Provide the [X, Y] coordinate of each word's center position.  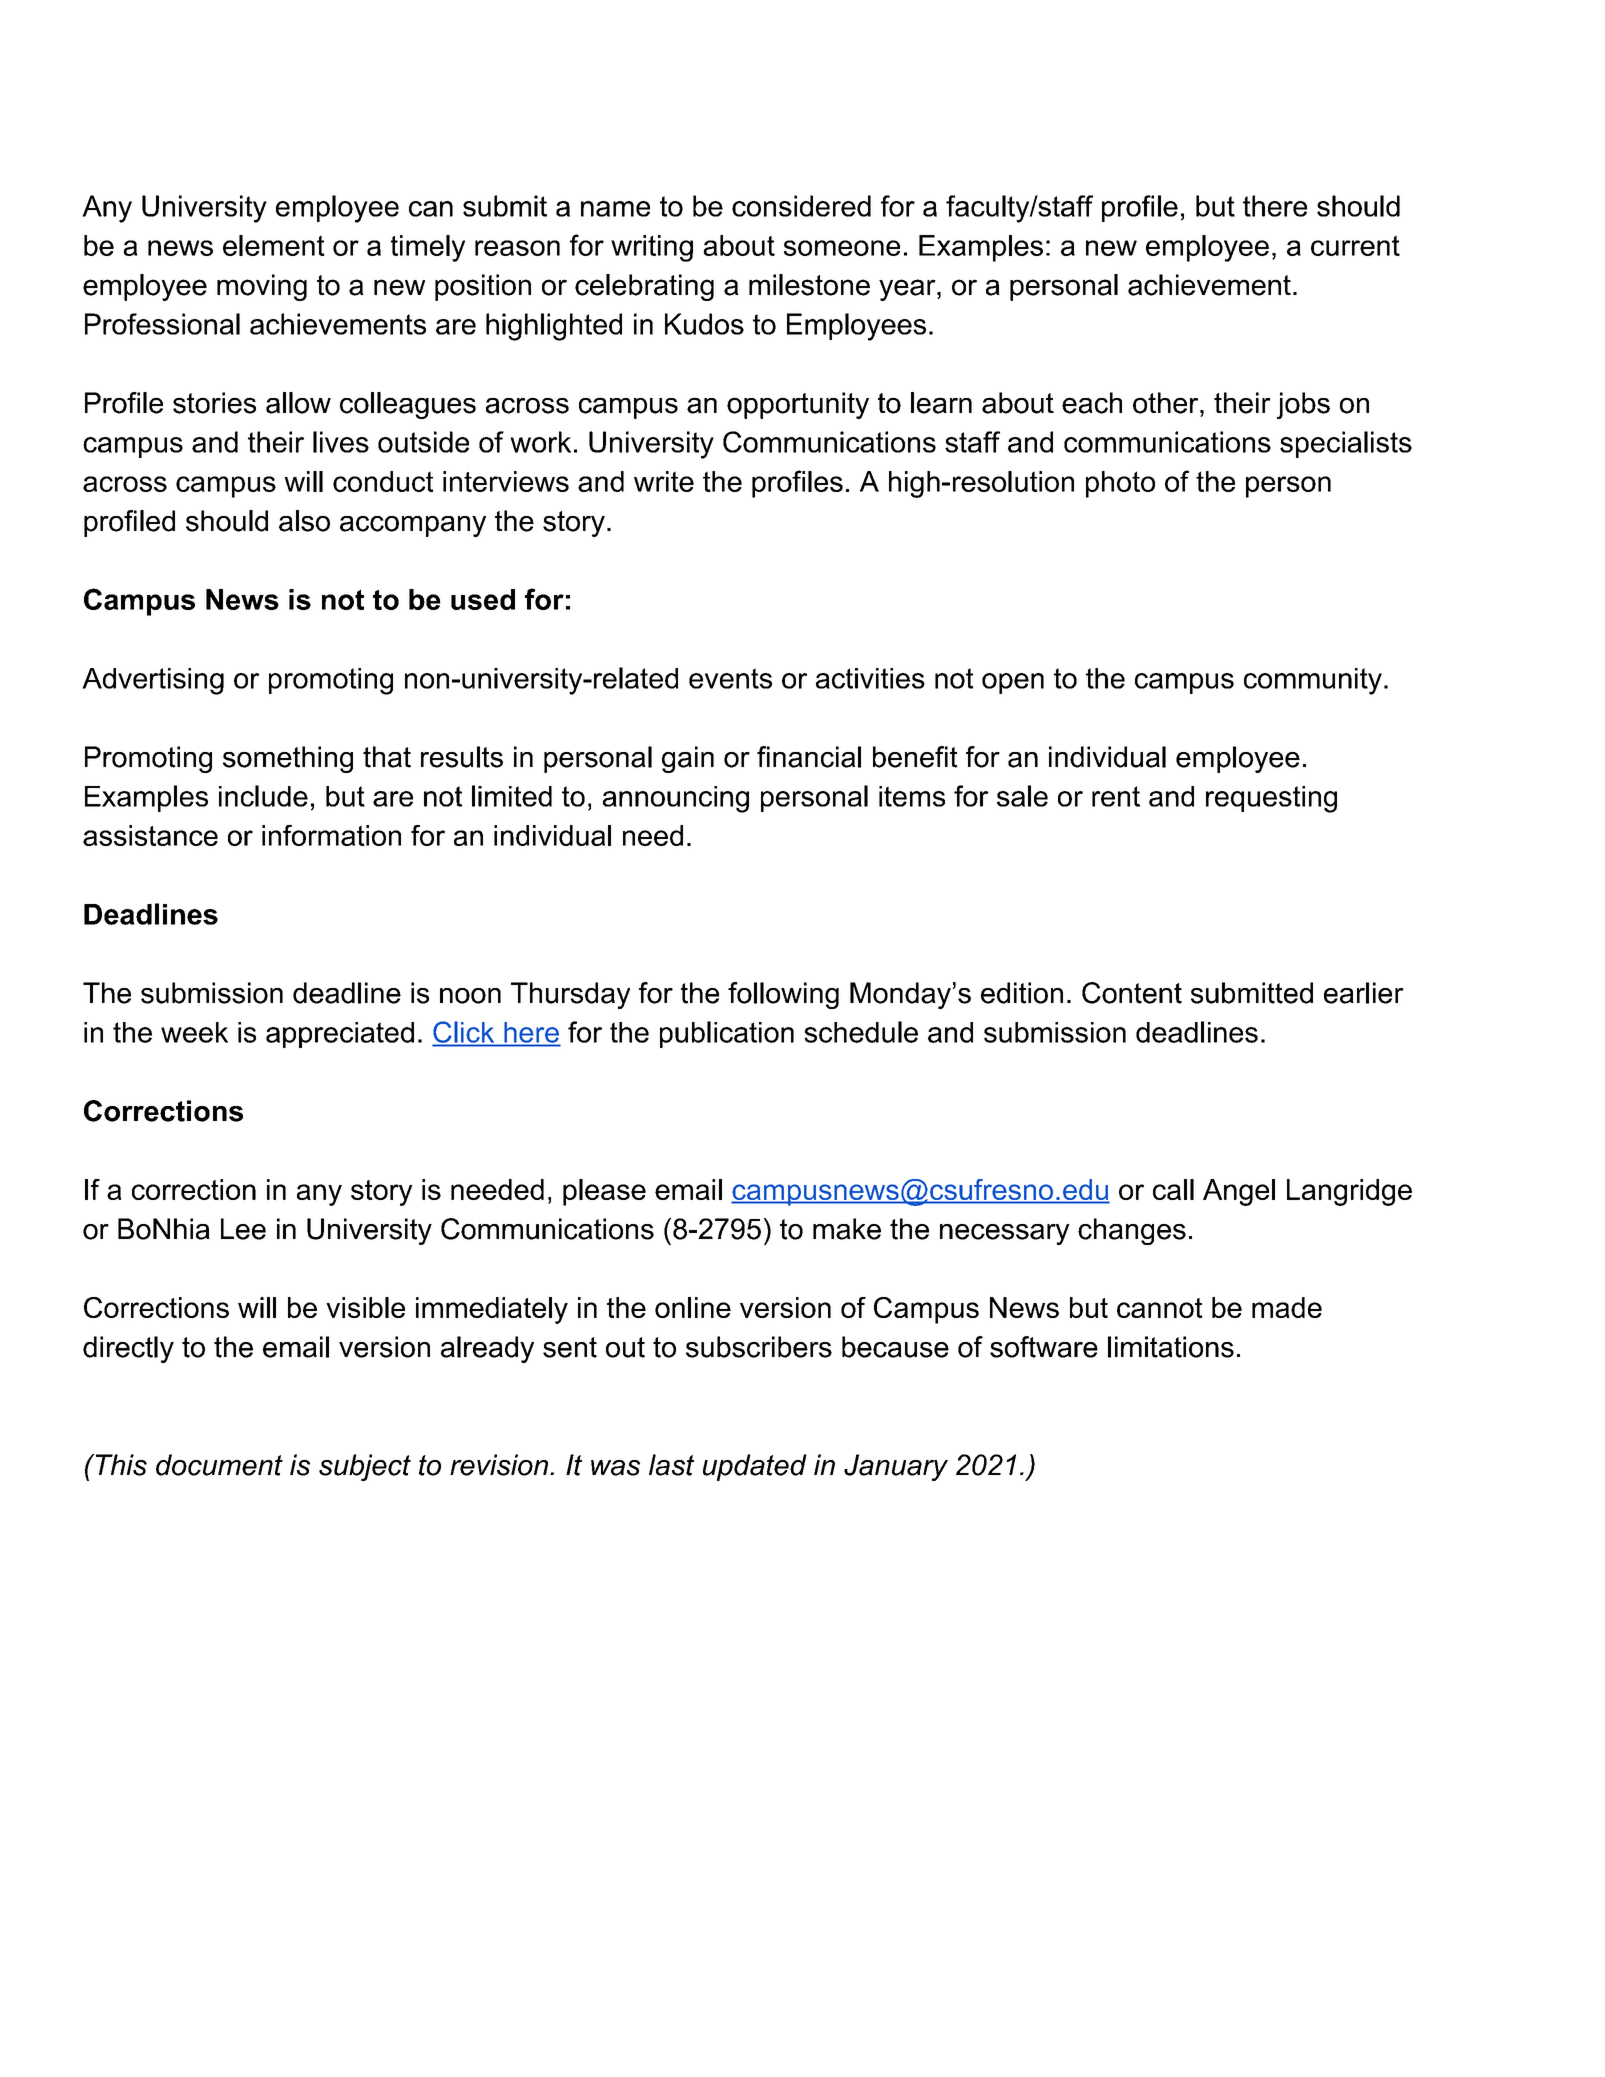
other [1167, 403]
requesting [1271, 799]
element [274, 245]
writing [652, 248]
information [331, 835]
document [219, 1465]
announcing [676, 799]
